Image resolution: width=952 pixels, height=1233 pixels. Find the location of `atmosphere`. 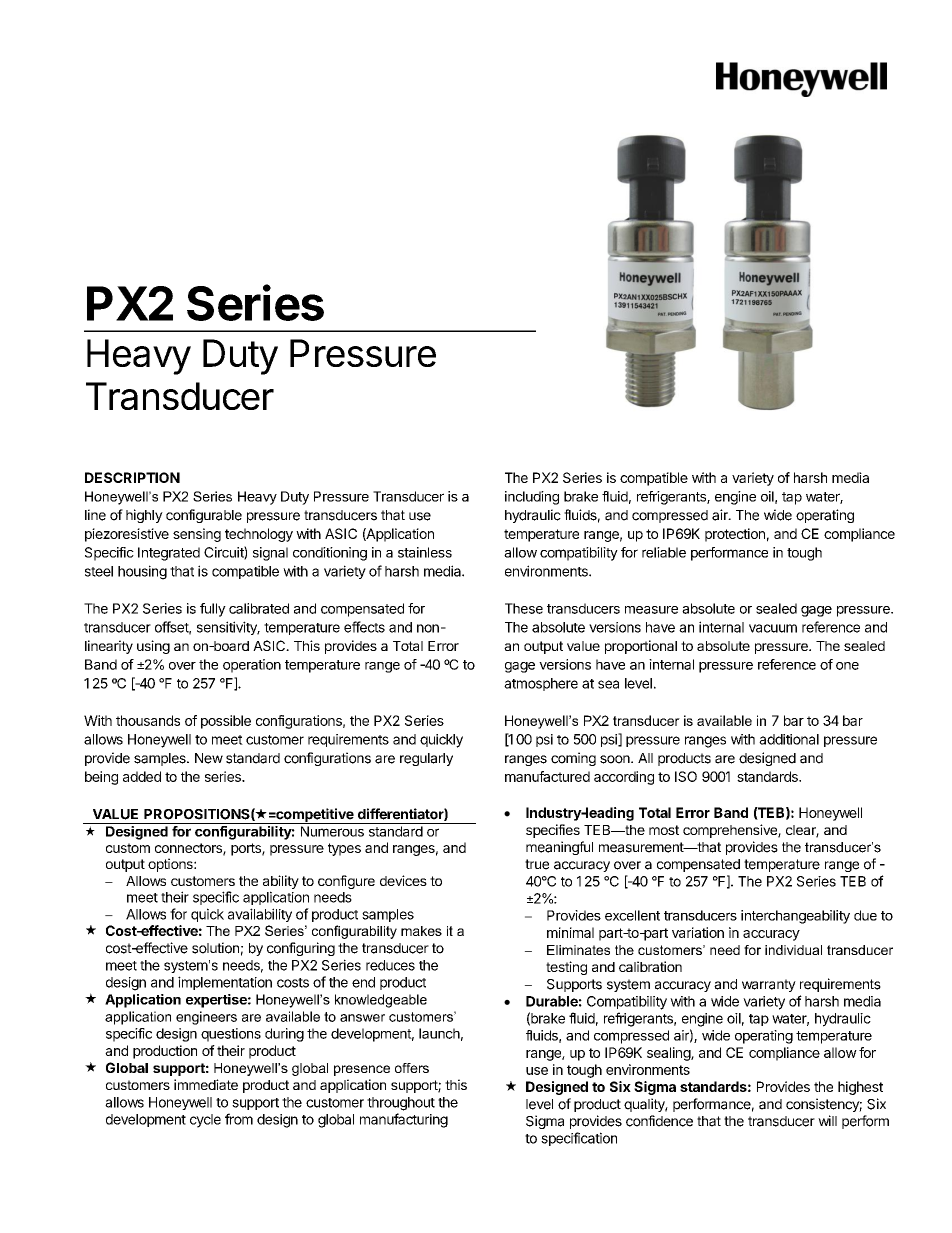

atmosphere is located at coordinates (541, 684).
